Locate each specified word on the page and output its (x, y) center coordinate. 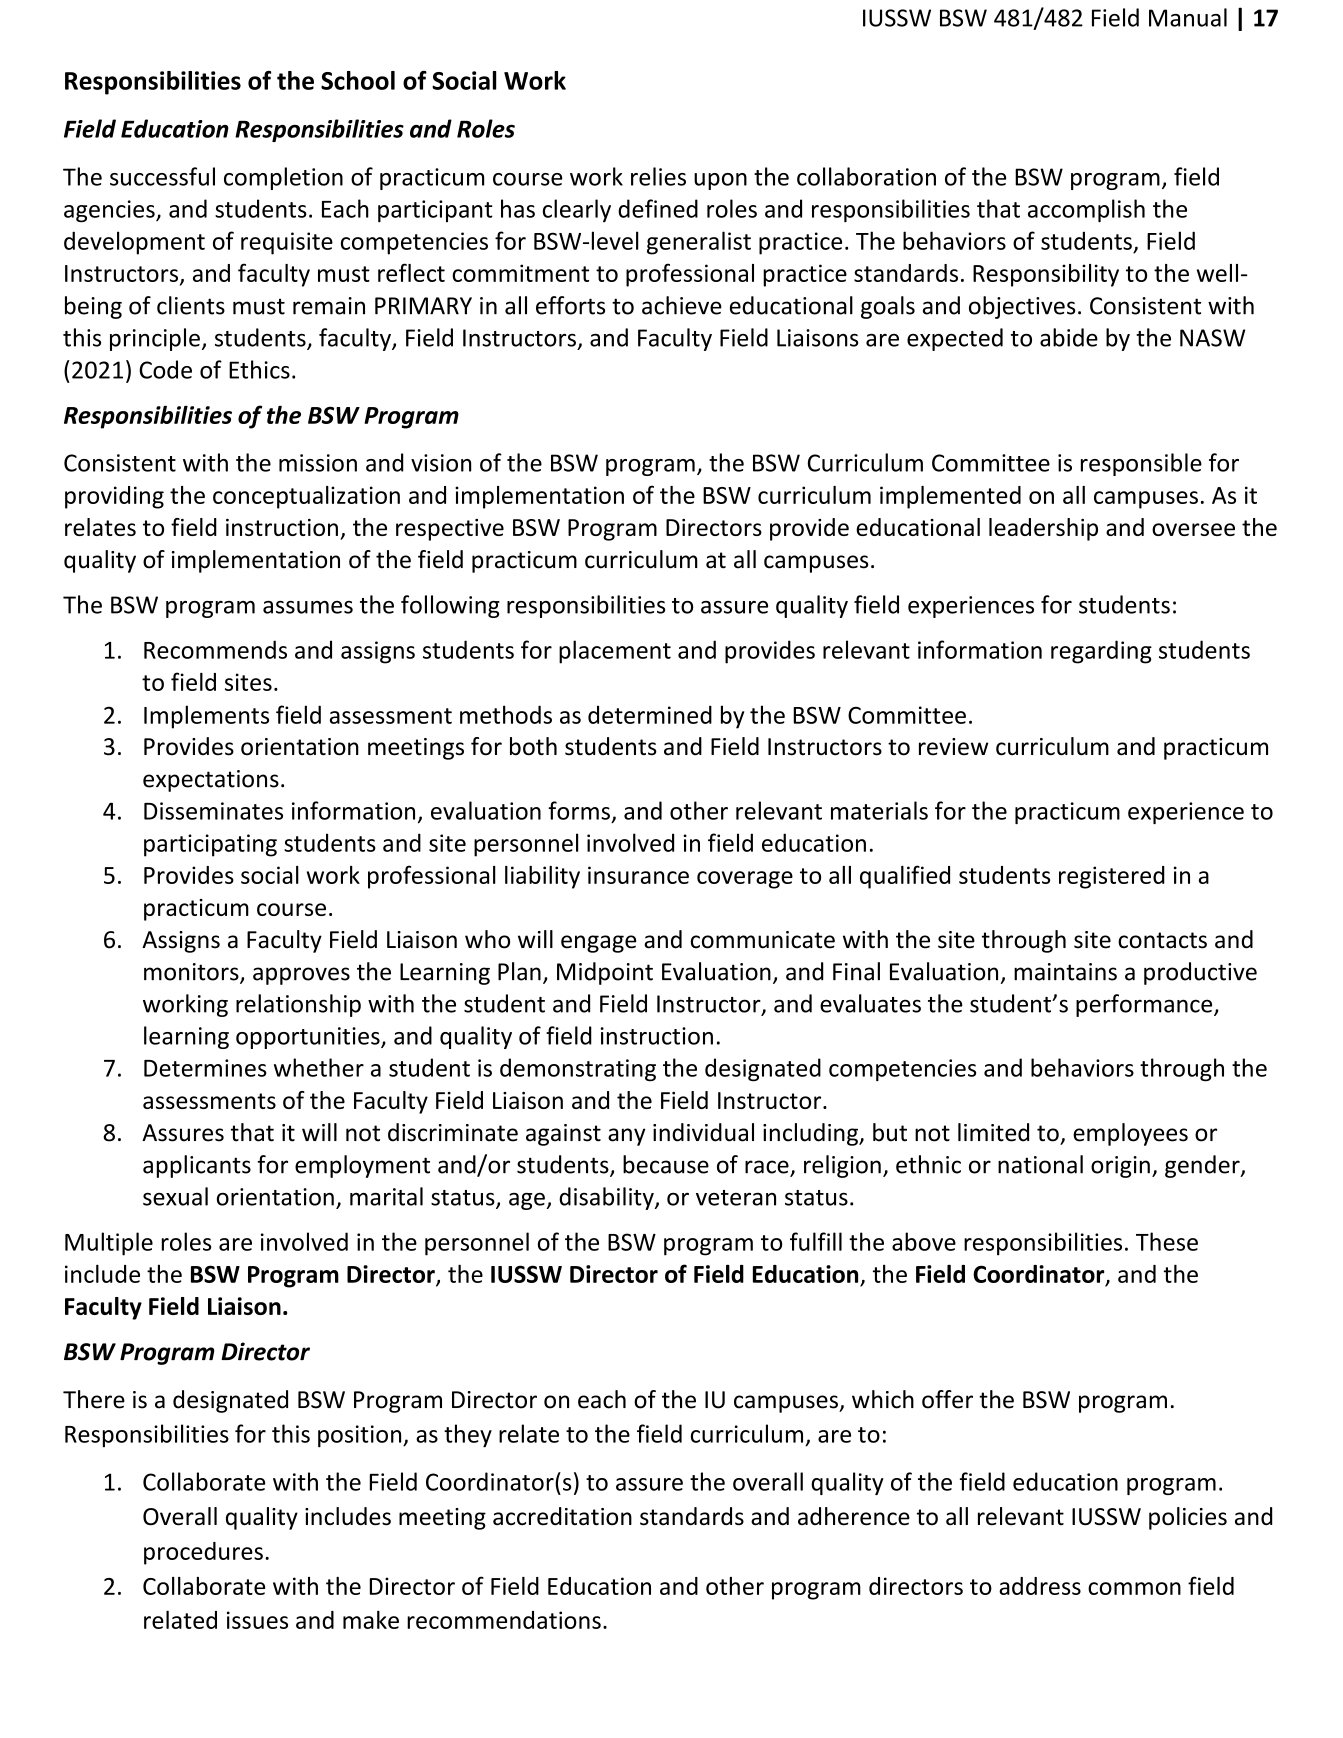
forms (579, 810)
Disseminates (213, 811)
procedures (203, 1553)
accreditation (562, 1516)
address (1040, 1586)
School (358, 80)
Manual (1188, 17)
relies (658, 176)
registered (1112, 877)
